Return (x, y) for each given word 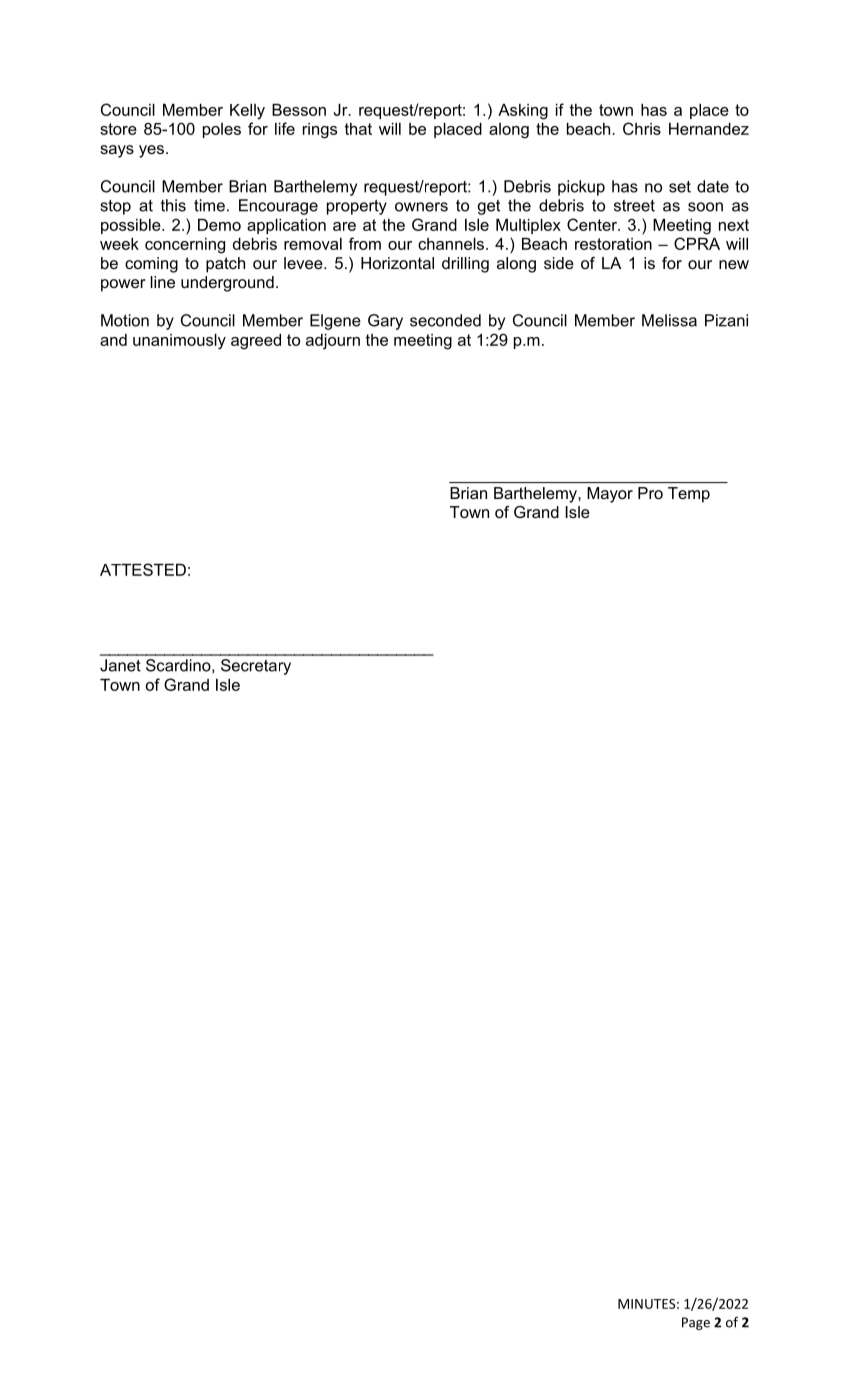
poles (222, 130)
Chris (642, 128)
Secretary (256, 667)
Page (696, 1323)
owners (421, 207)
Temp (689, 495)
